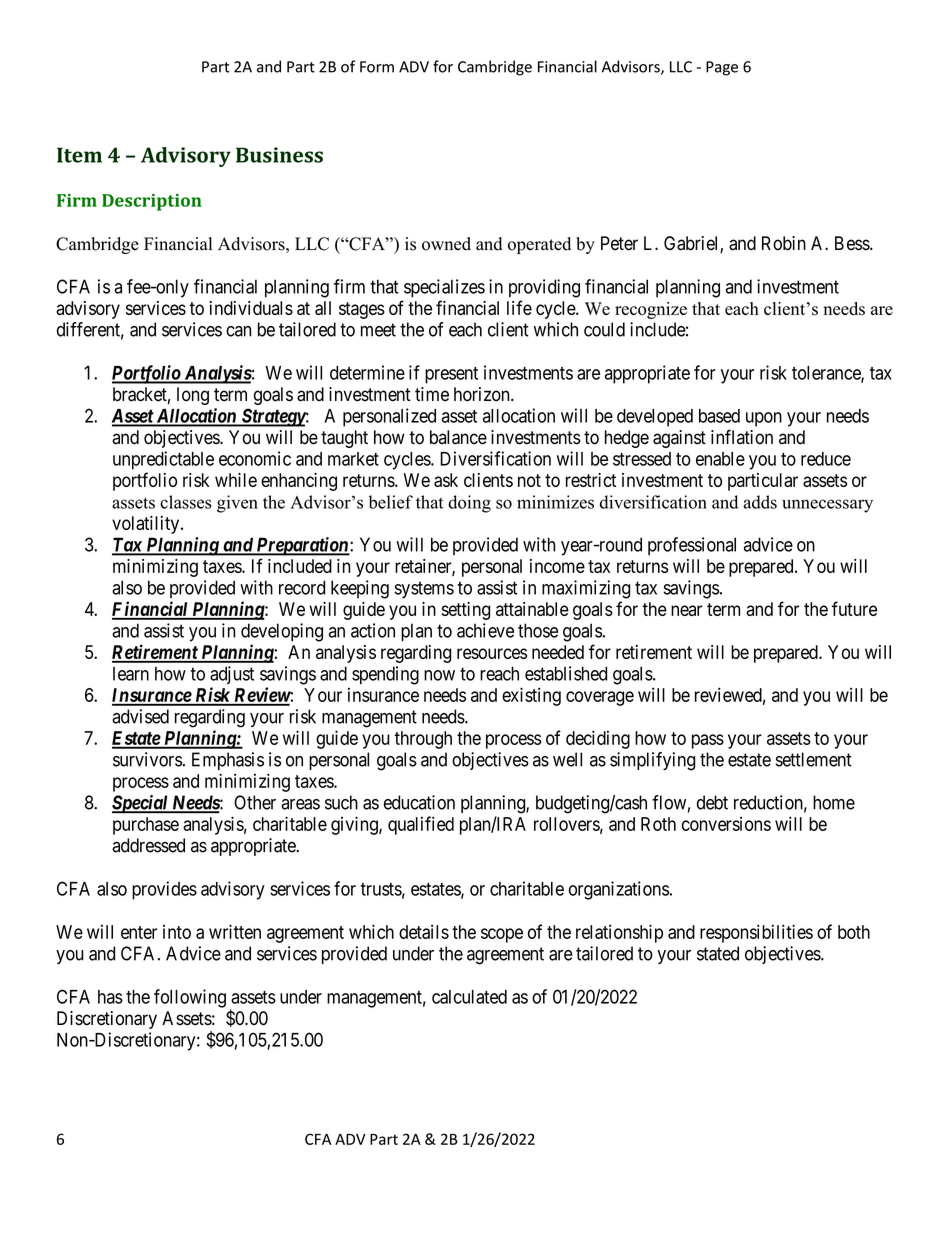 Image resolution: width=952 pixels, height=1233 pixels. I want to click on calculated, so click(469, 997).
